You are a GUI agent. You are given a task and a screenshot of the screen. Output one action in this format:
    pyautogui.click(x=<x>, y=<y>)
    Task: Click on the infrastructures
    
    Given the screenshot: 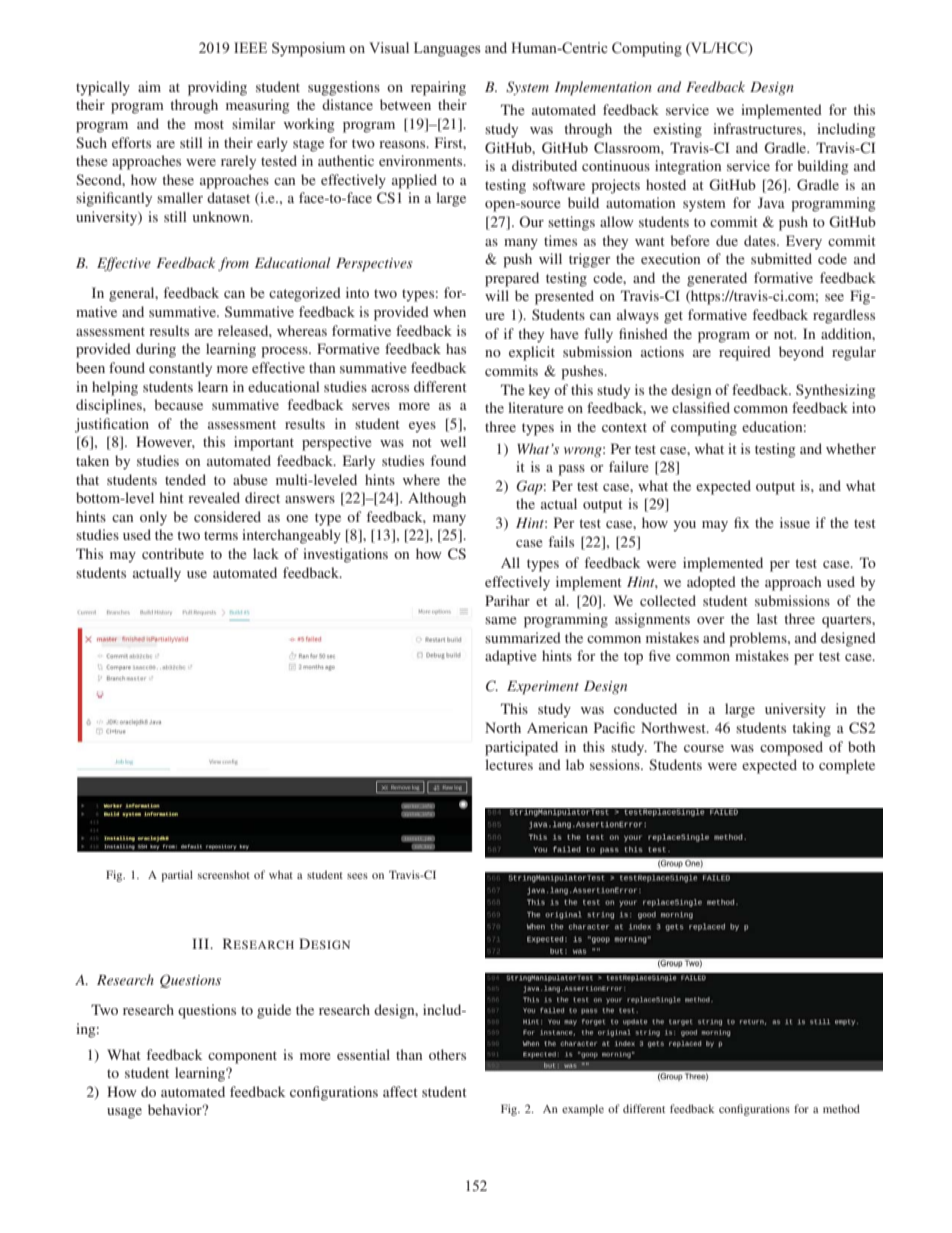 What is the action you would take?
    pyautogui.click(x=758, y=128)
